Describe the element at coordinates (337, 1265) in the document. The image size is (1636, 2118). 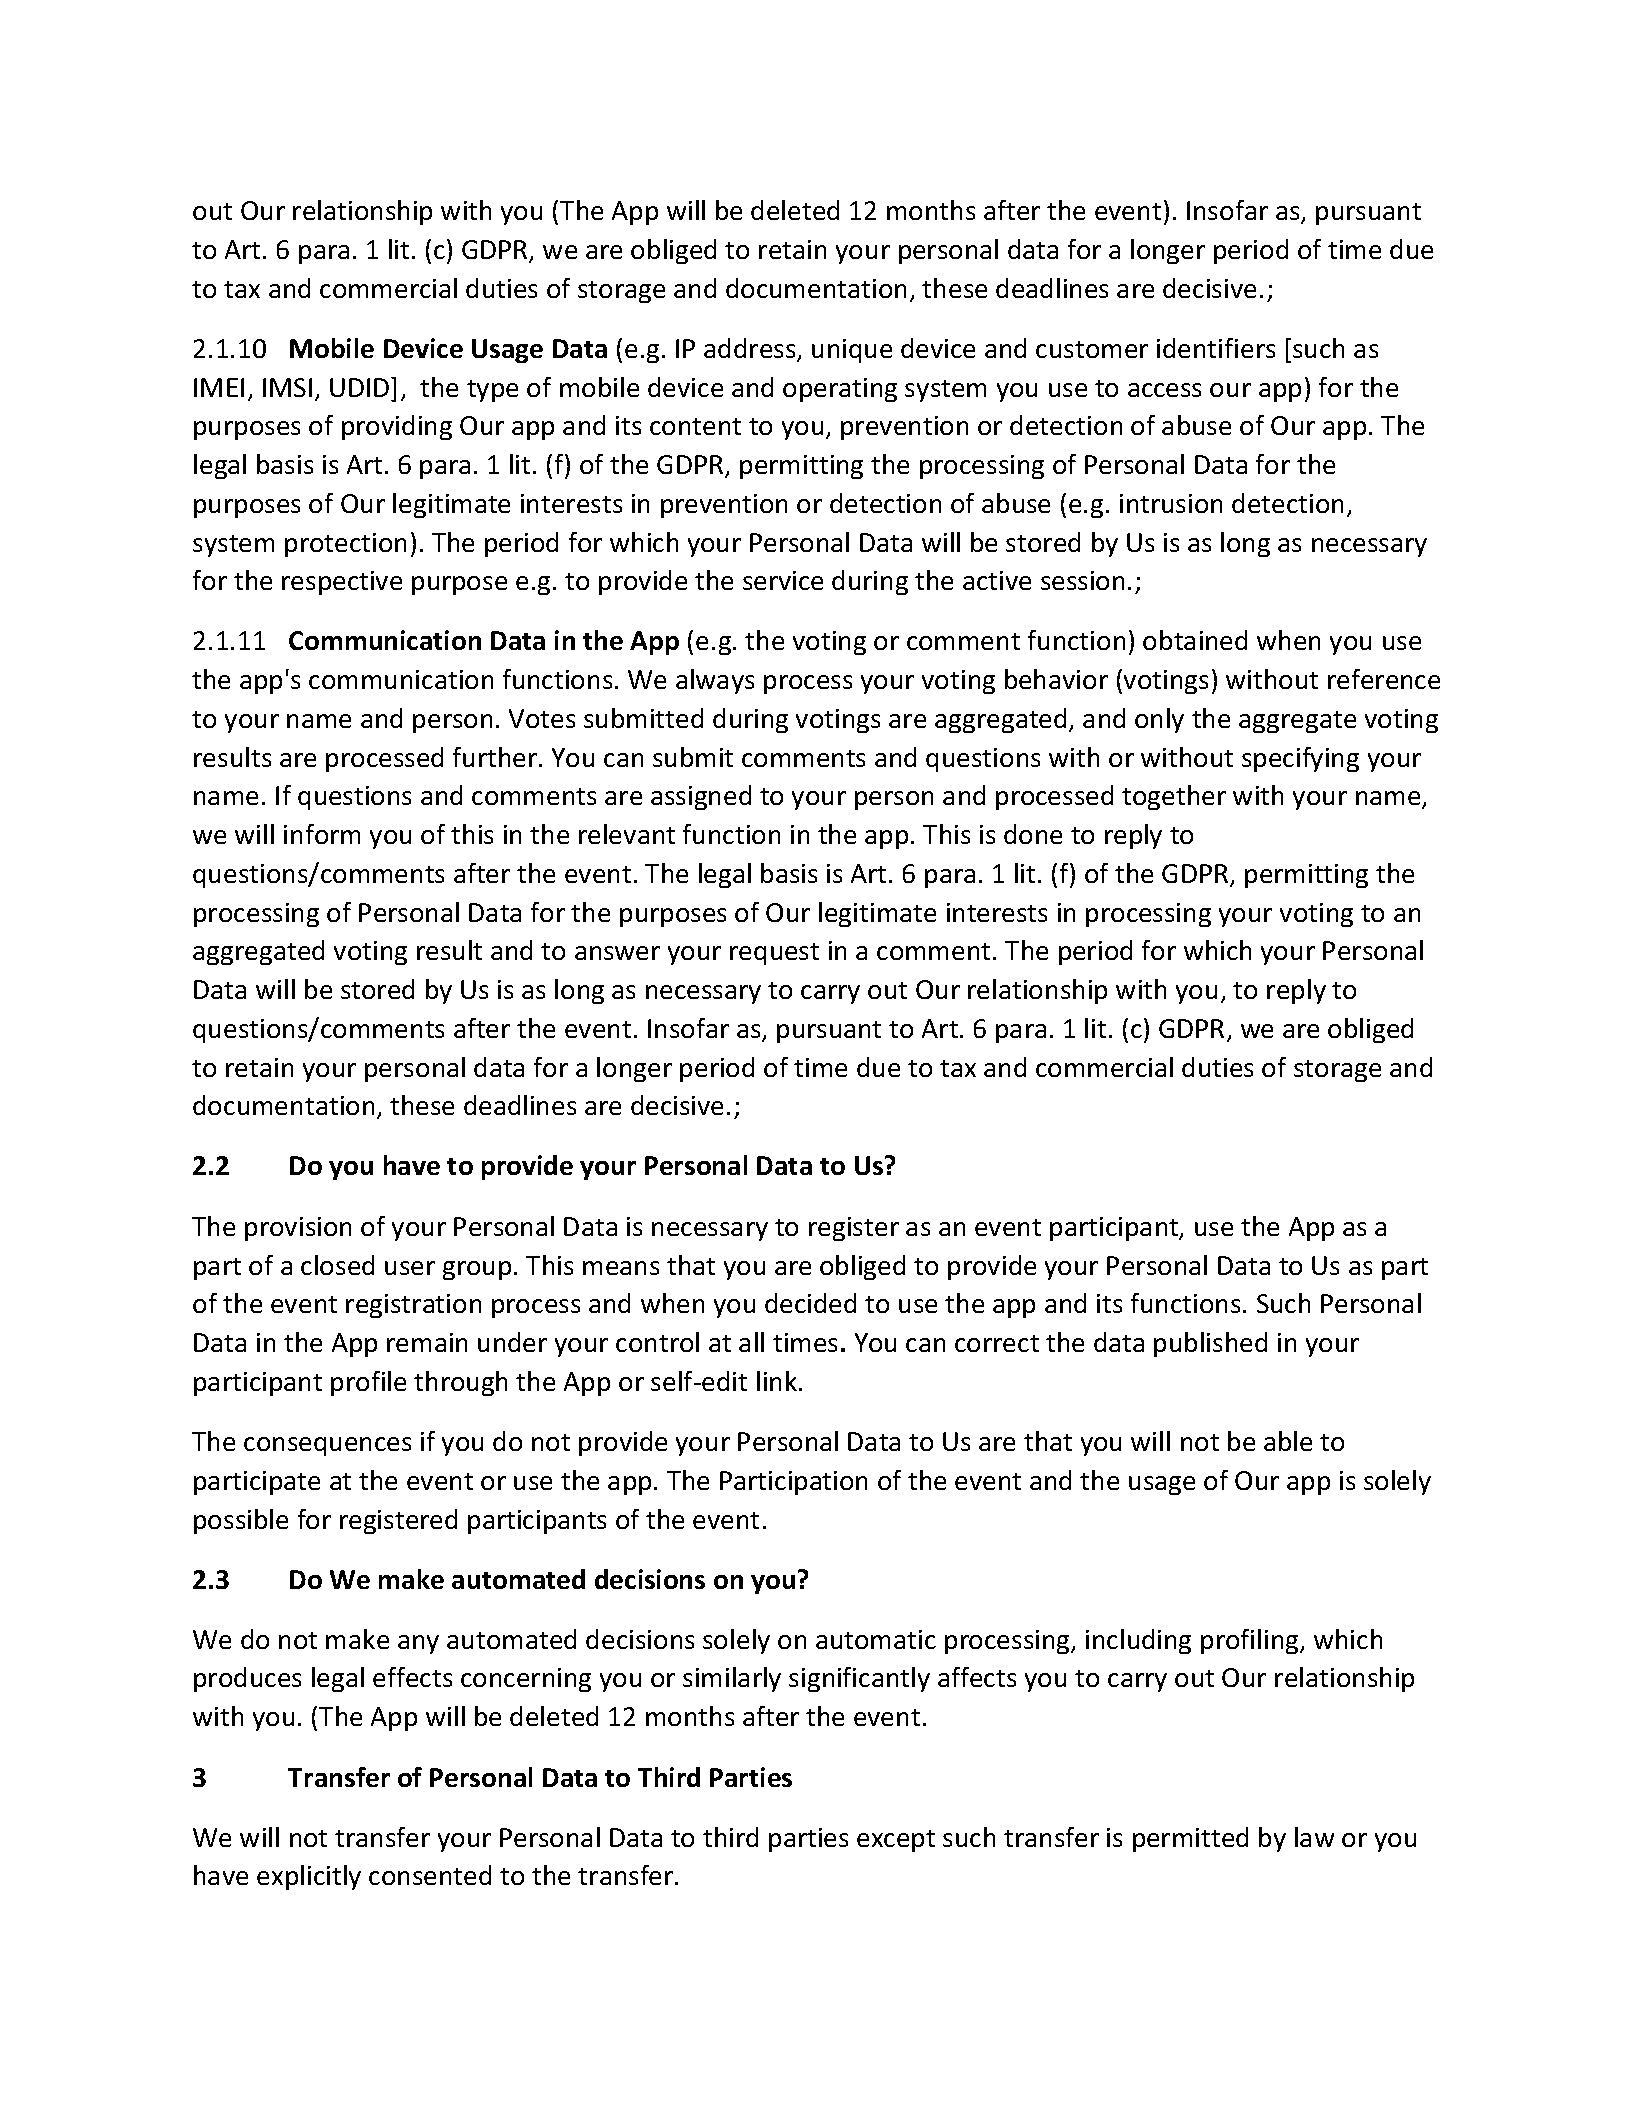
I see `closed` at that location.
